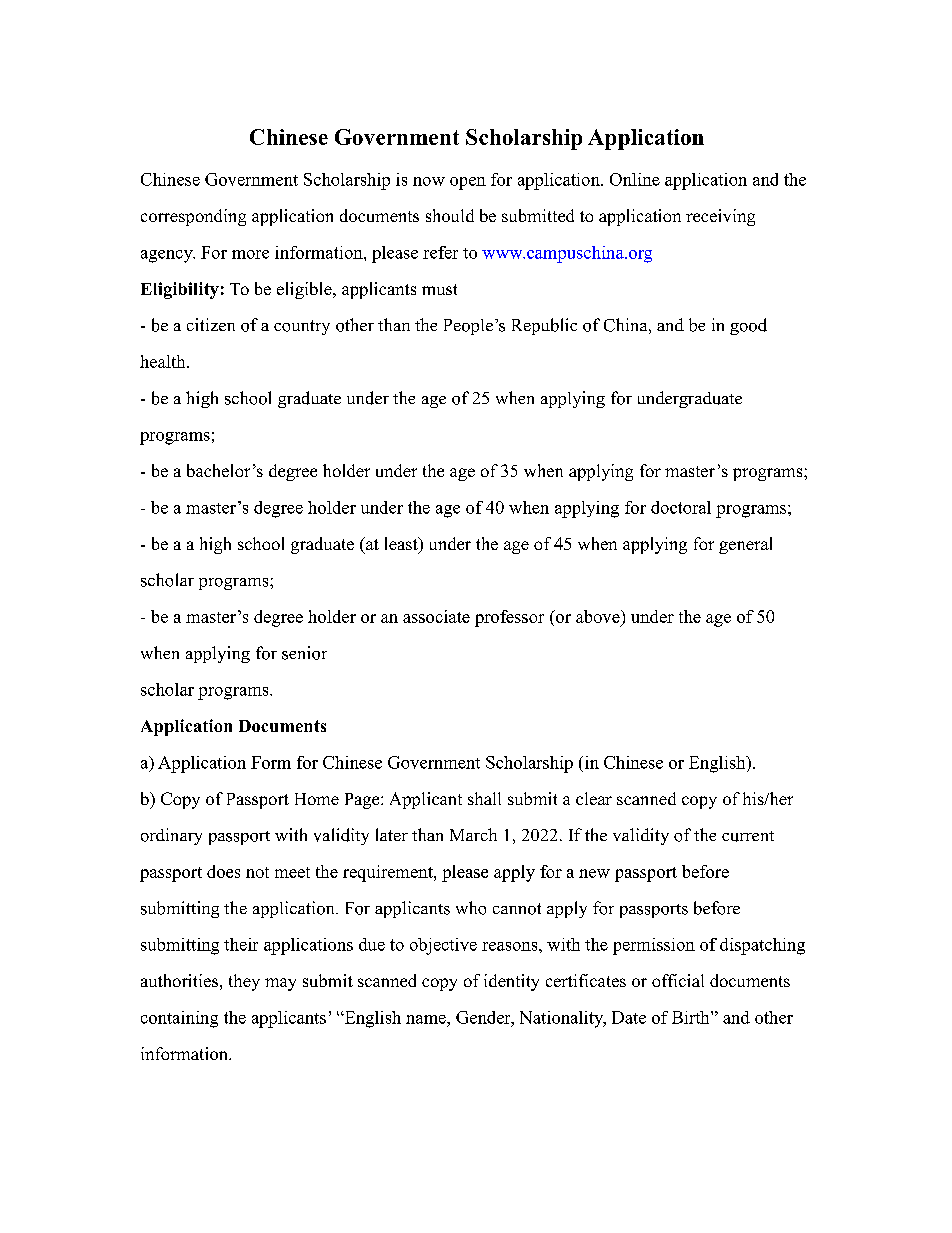  I want to click on Republic, so click(544, 326).
